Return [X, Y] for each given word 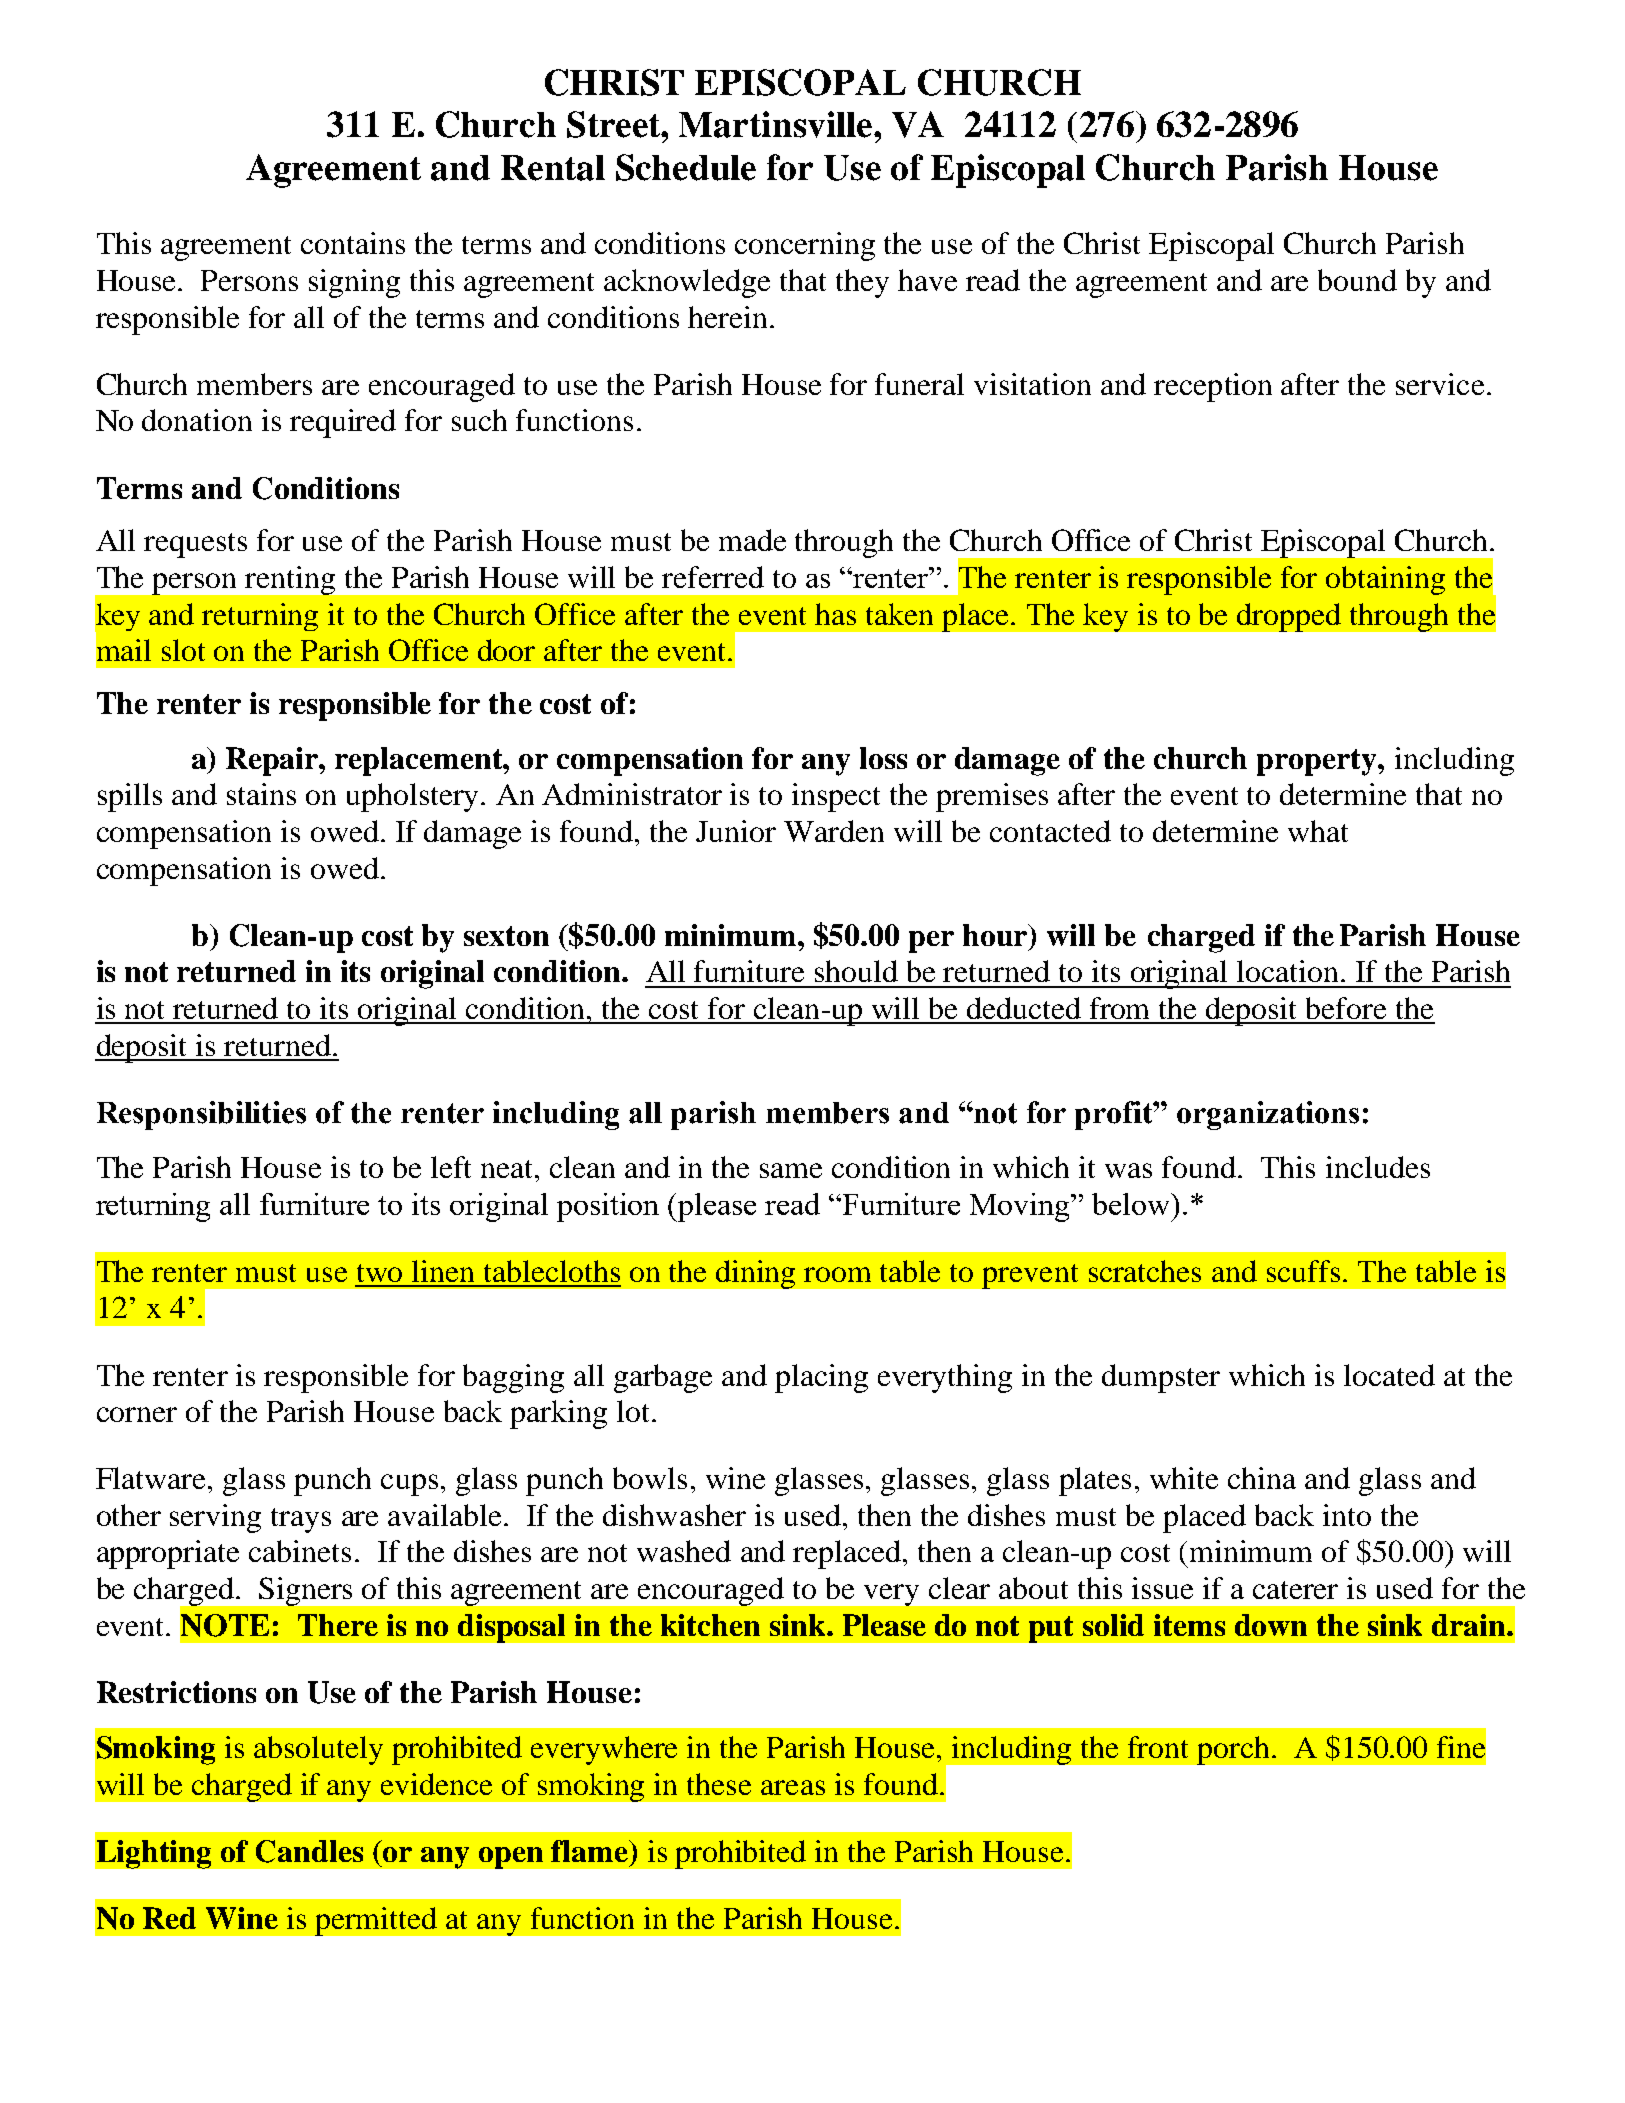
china [1262, 1478]
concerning [805, 246]
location [1289, 971]
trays [301, 1520]
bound [1357, 280]
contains [353, 243]
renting [290, 580]
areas [793, 1787]
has [835, 614]
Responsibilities [201, 1115]
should [856, 971]
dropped [1289, 617]
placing [821, 1378]
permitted [376, 1921]
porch [1233, 1750]
